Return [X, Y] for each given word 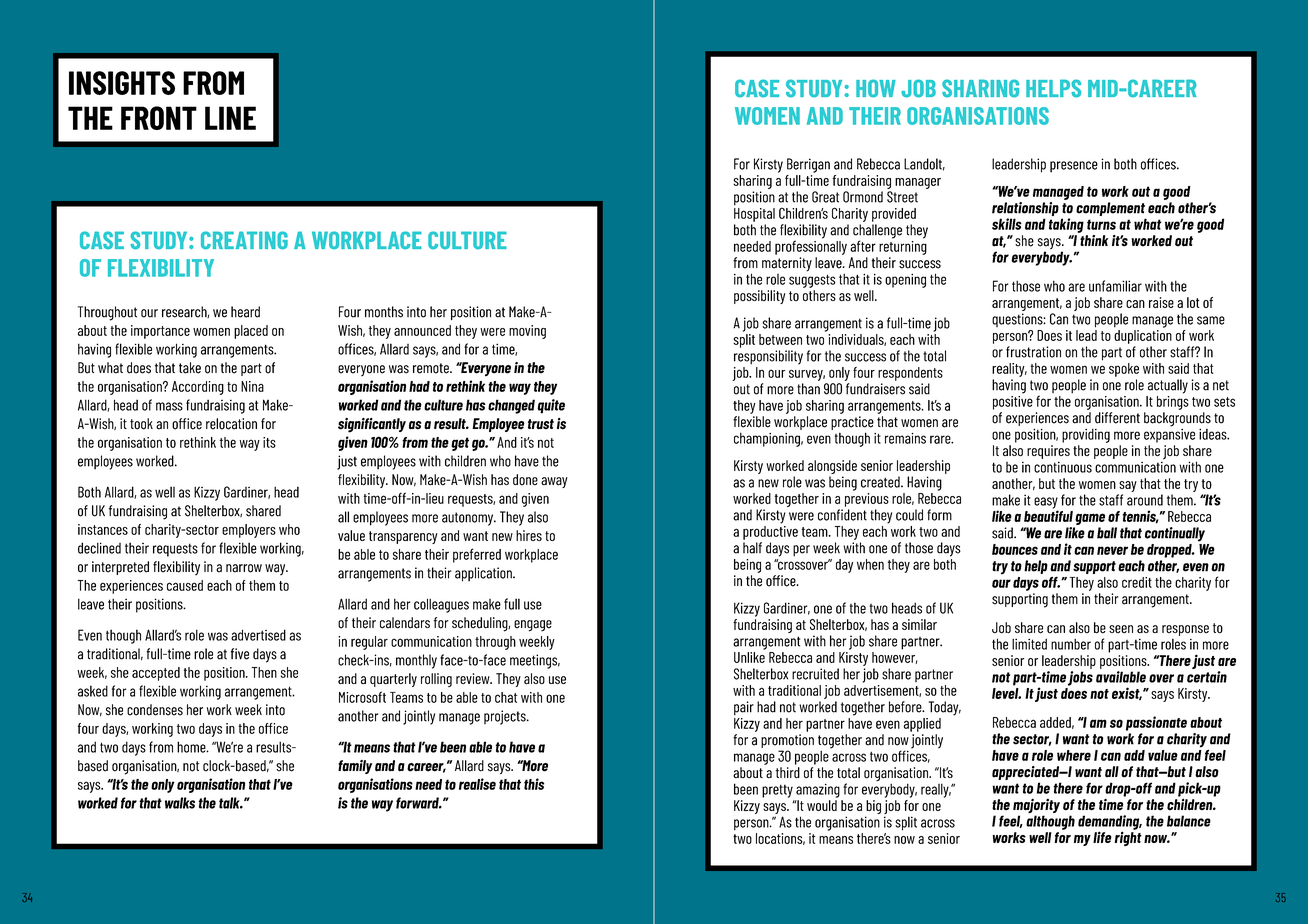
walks [180, 803]
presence [1074, 167]
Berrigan [808, 165]
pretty [777, 791]
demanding [1110, 823]
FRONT [159, 118]
